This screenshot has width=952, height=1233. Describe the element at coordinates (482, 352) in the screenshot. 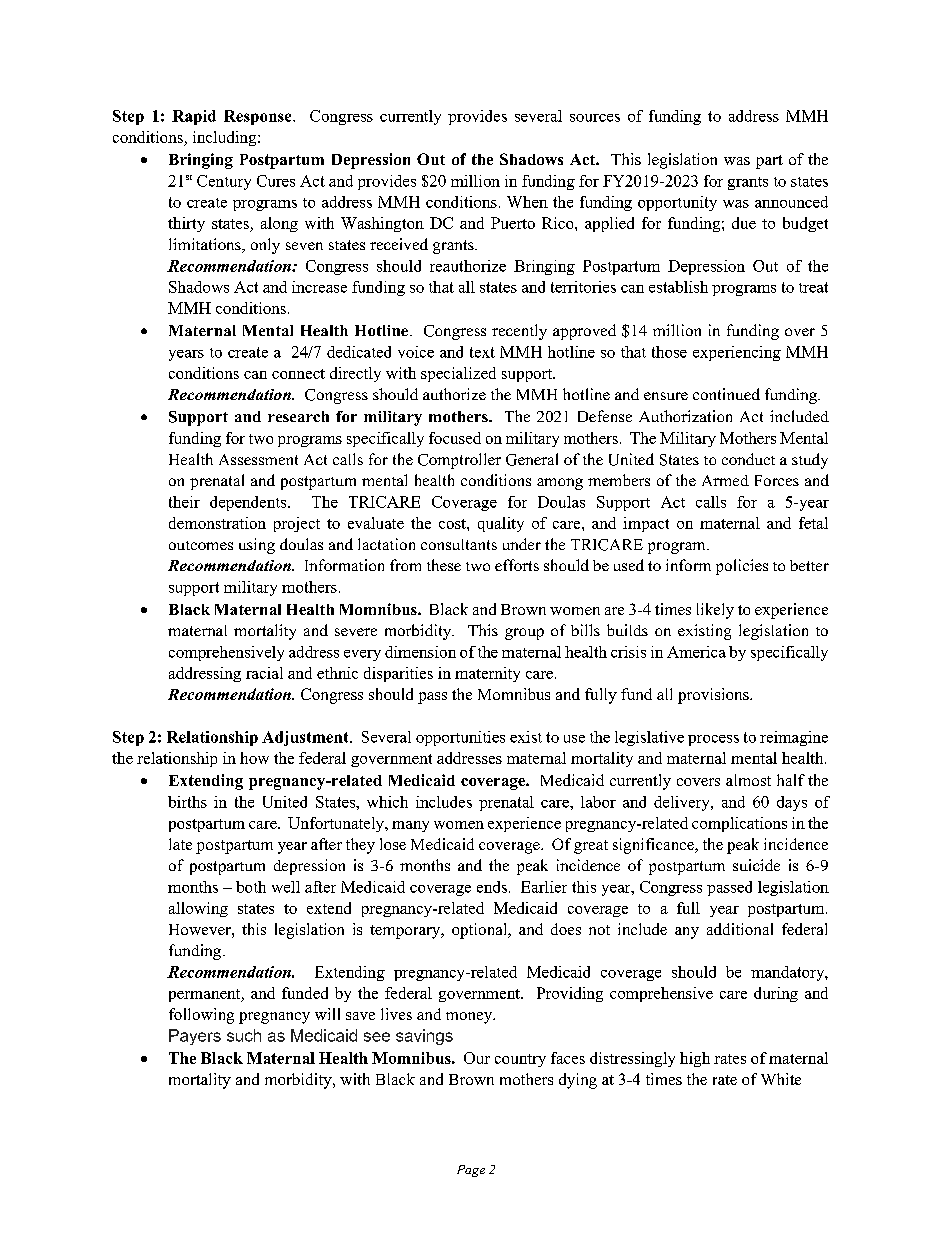

I see `text` at that location.
